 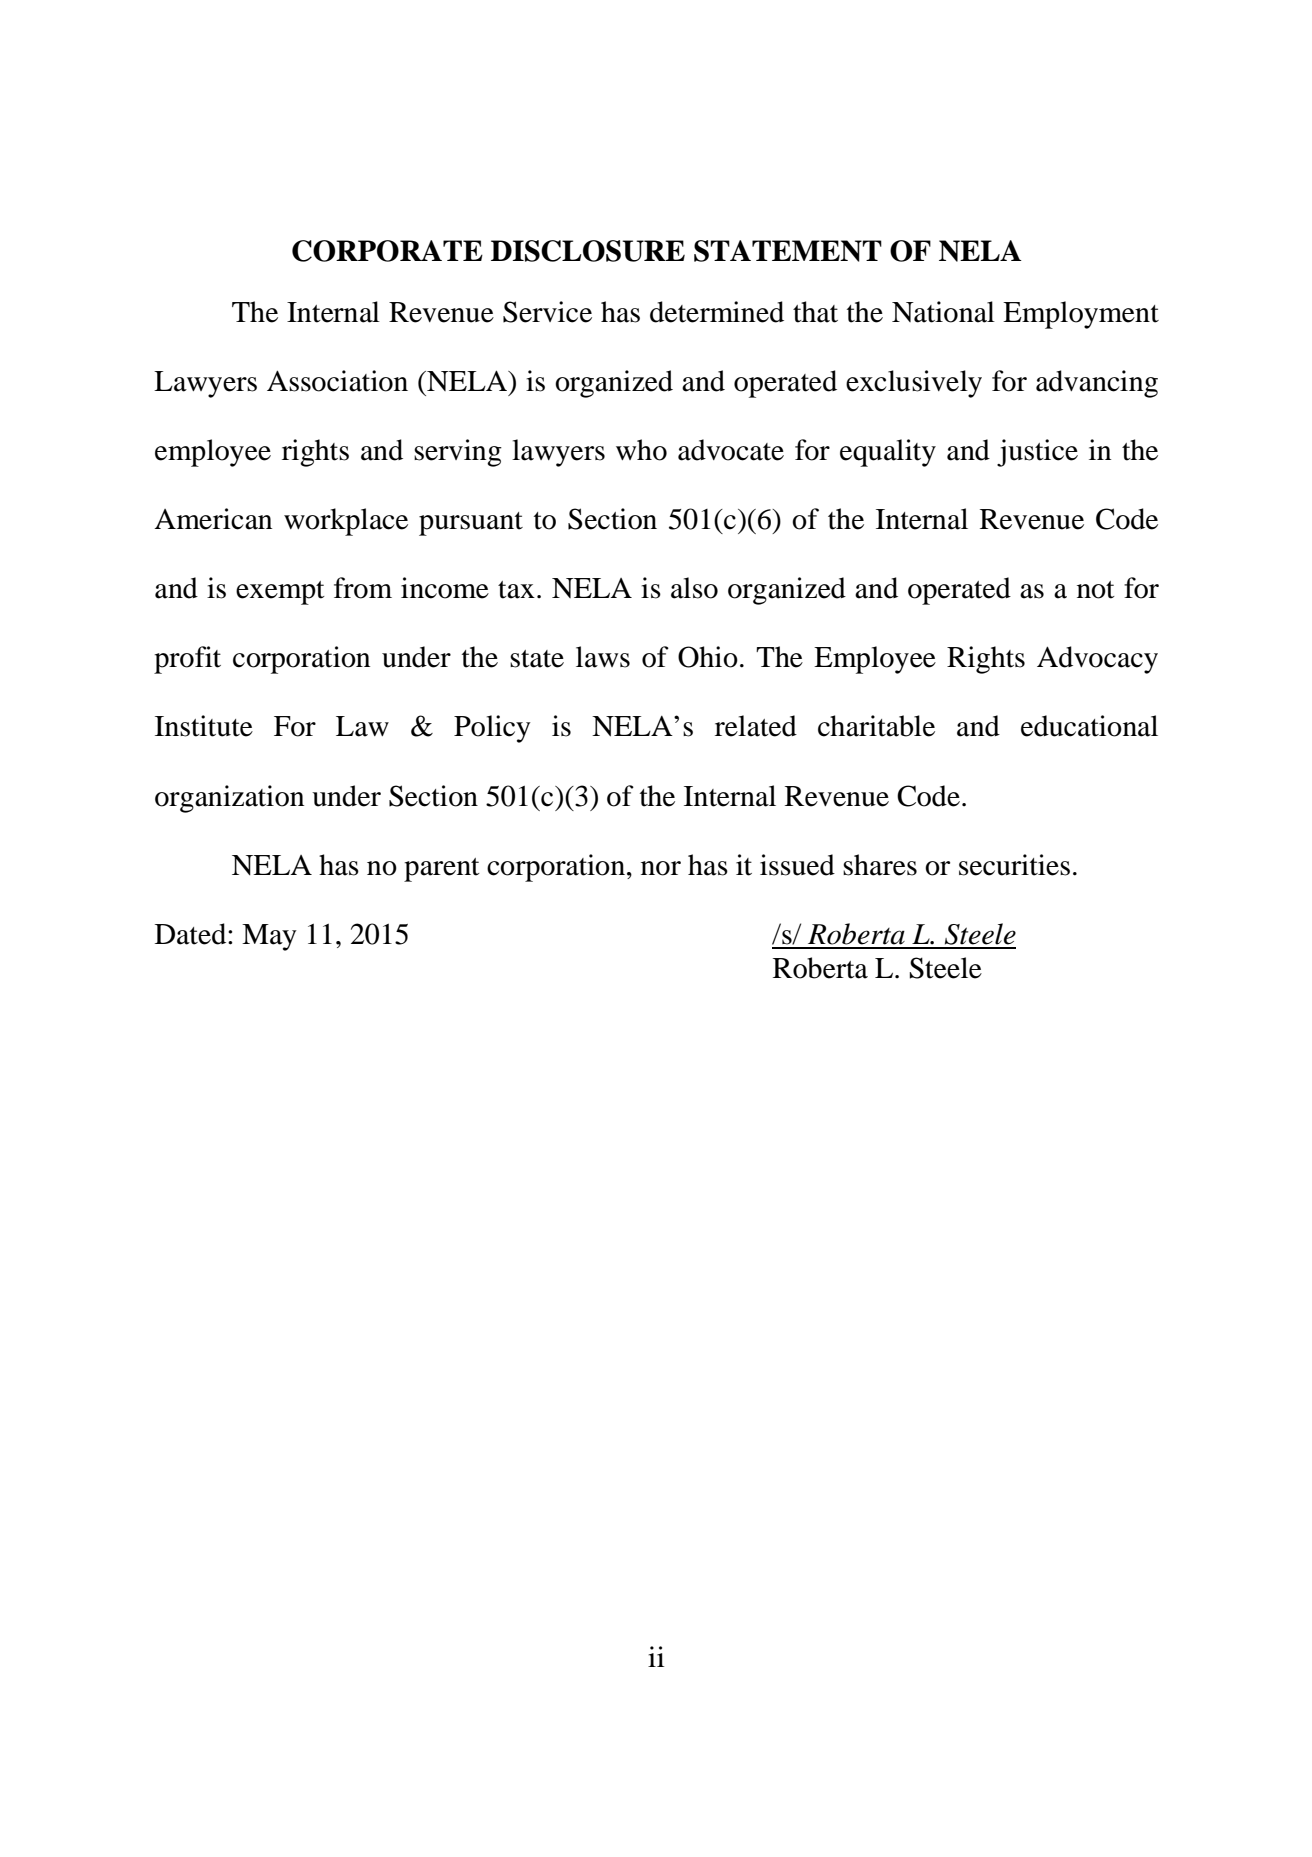 What do you see at coordinates (387, 251) in the screenshot?
I see `CORPORATE` at bounding box center [387, 251].
